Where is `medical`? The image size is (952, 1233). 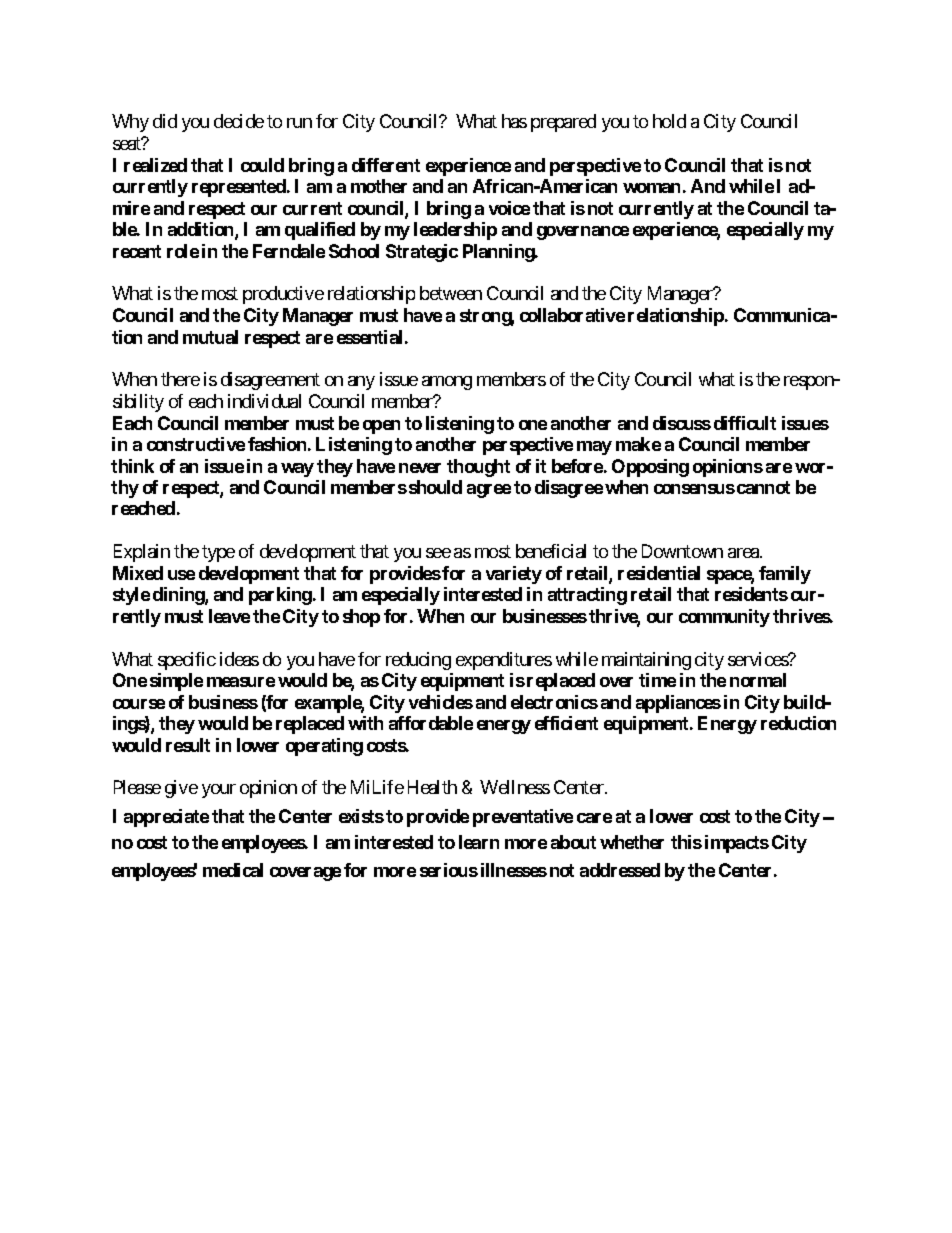 medical is located at coordinates (233, 870).
